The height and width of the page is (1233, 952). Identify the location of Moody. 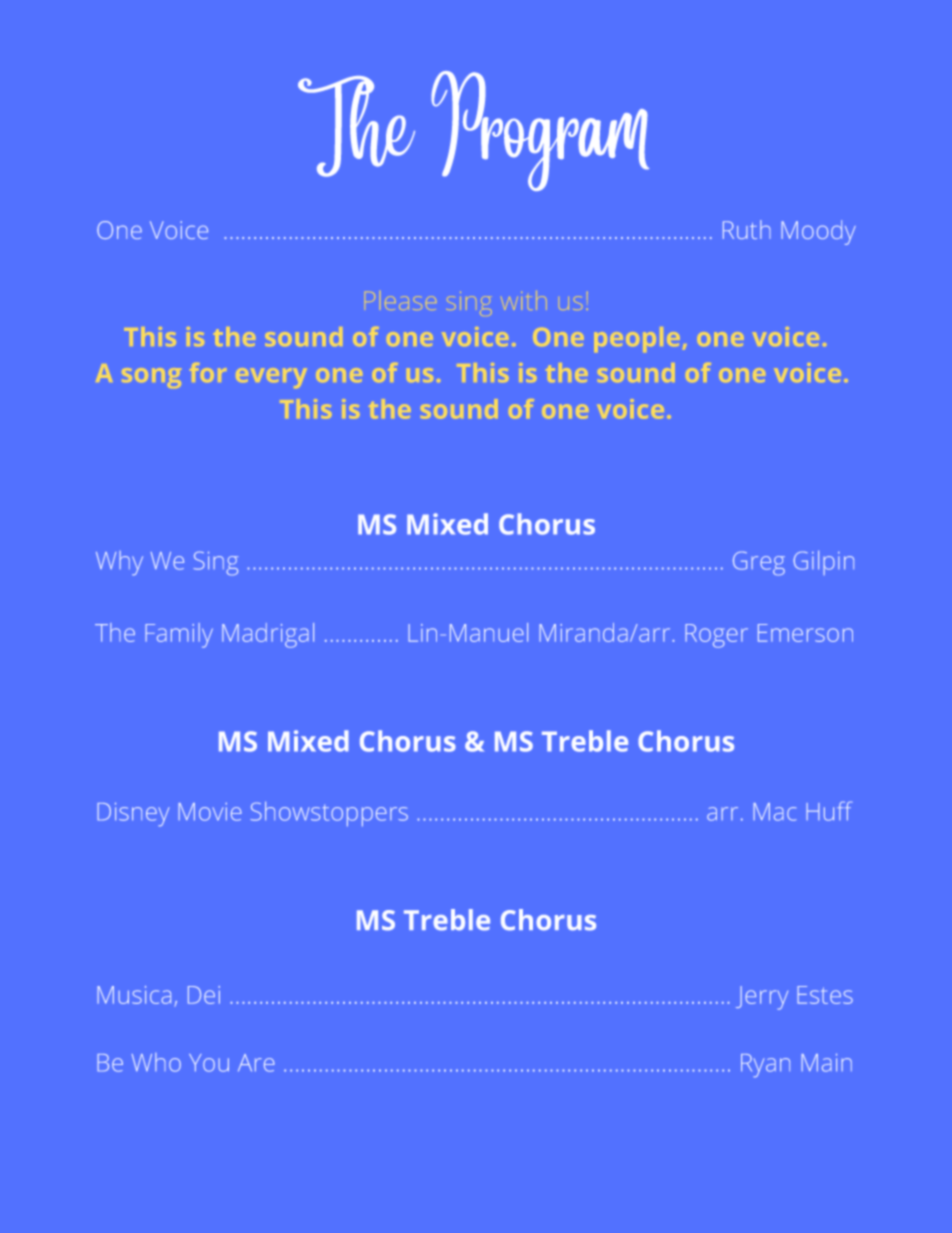
(818, 232).
